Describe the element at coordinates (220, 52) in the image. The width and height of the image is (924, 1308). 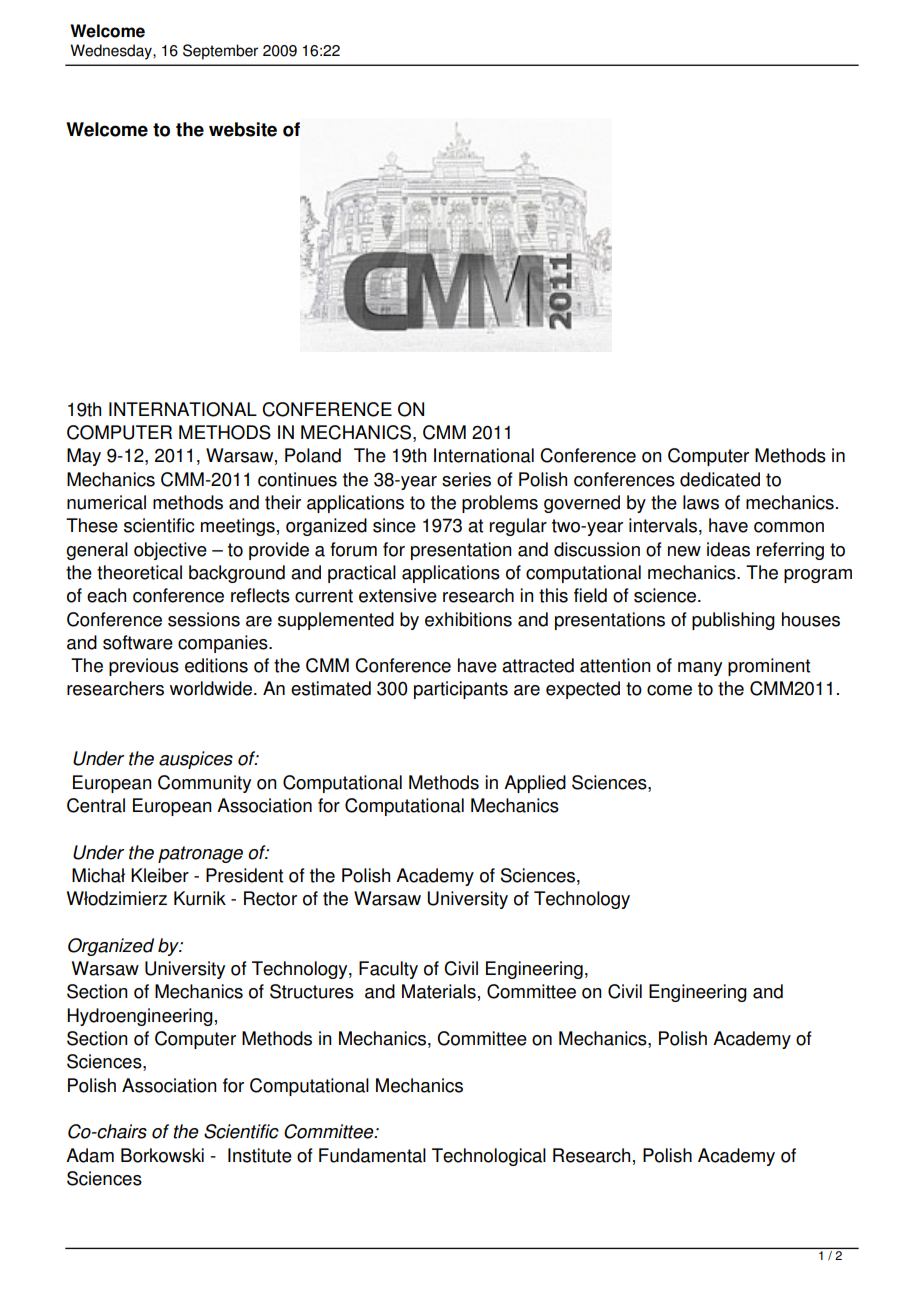
I see `September` at that location.
